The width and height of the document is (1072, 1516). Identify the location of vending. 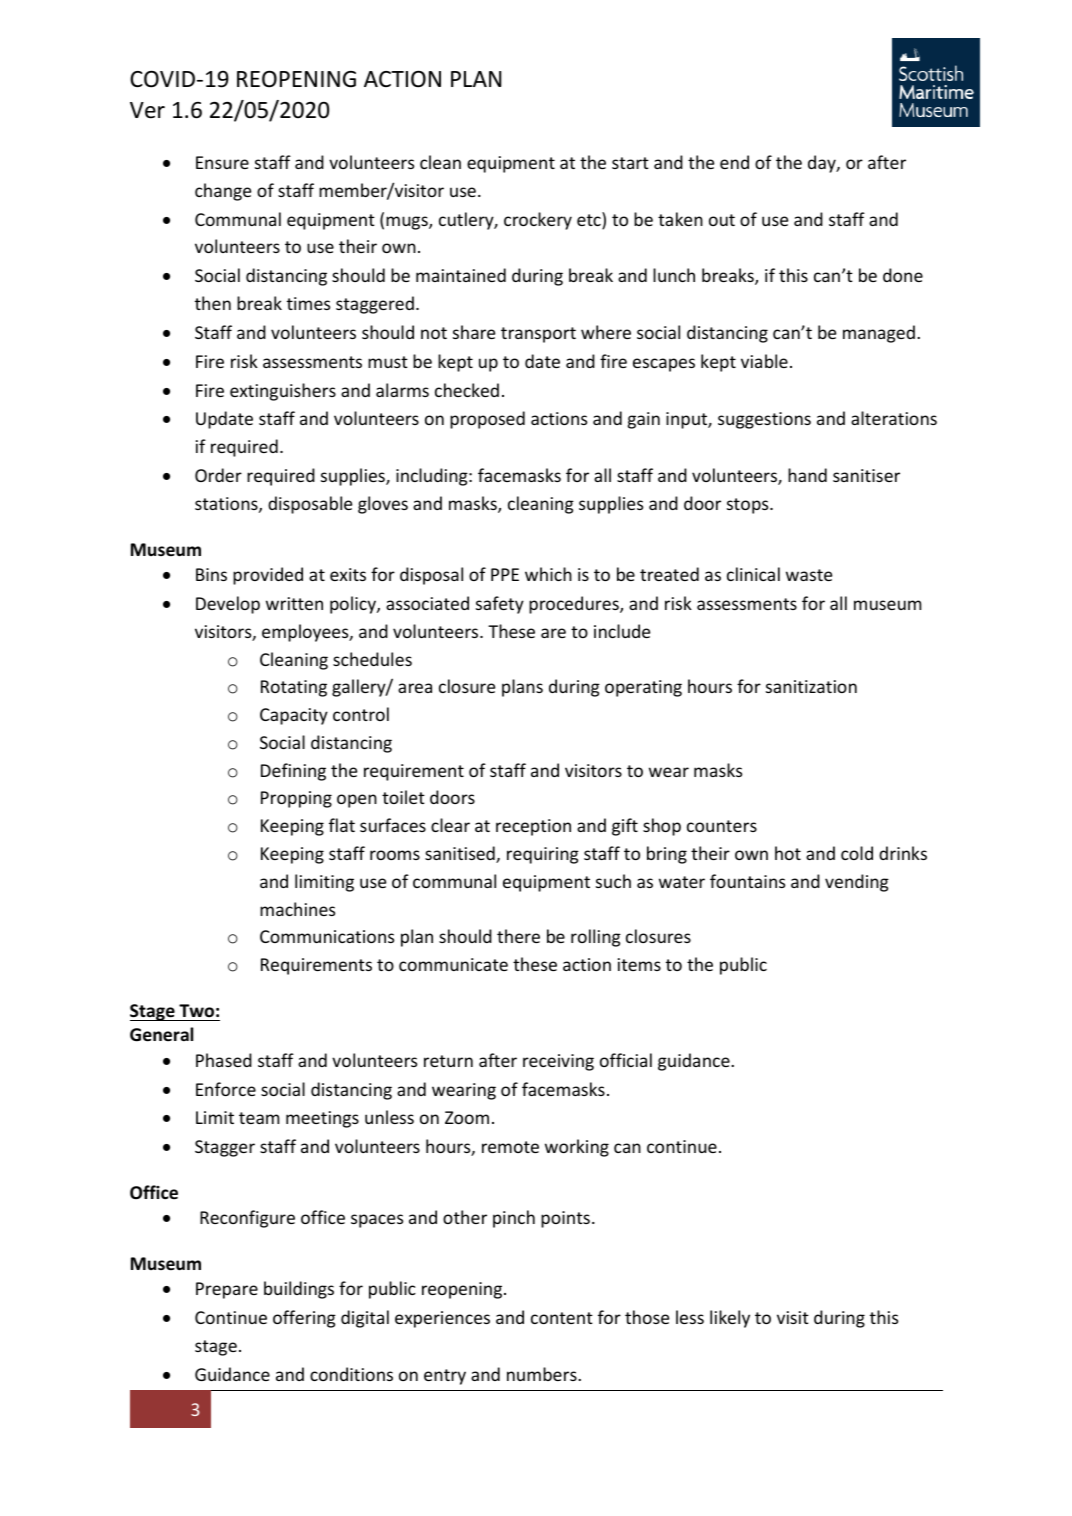
(857, 883).
